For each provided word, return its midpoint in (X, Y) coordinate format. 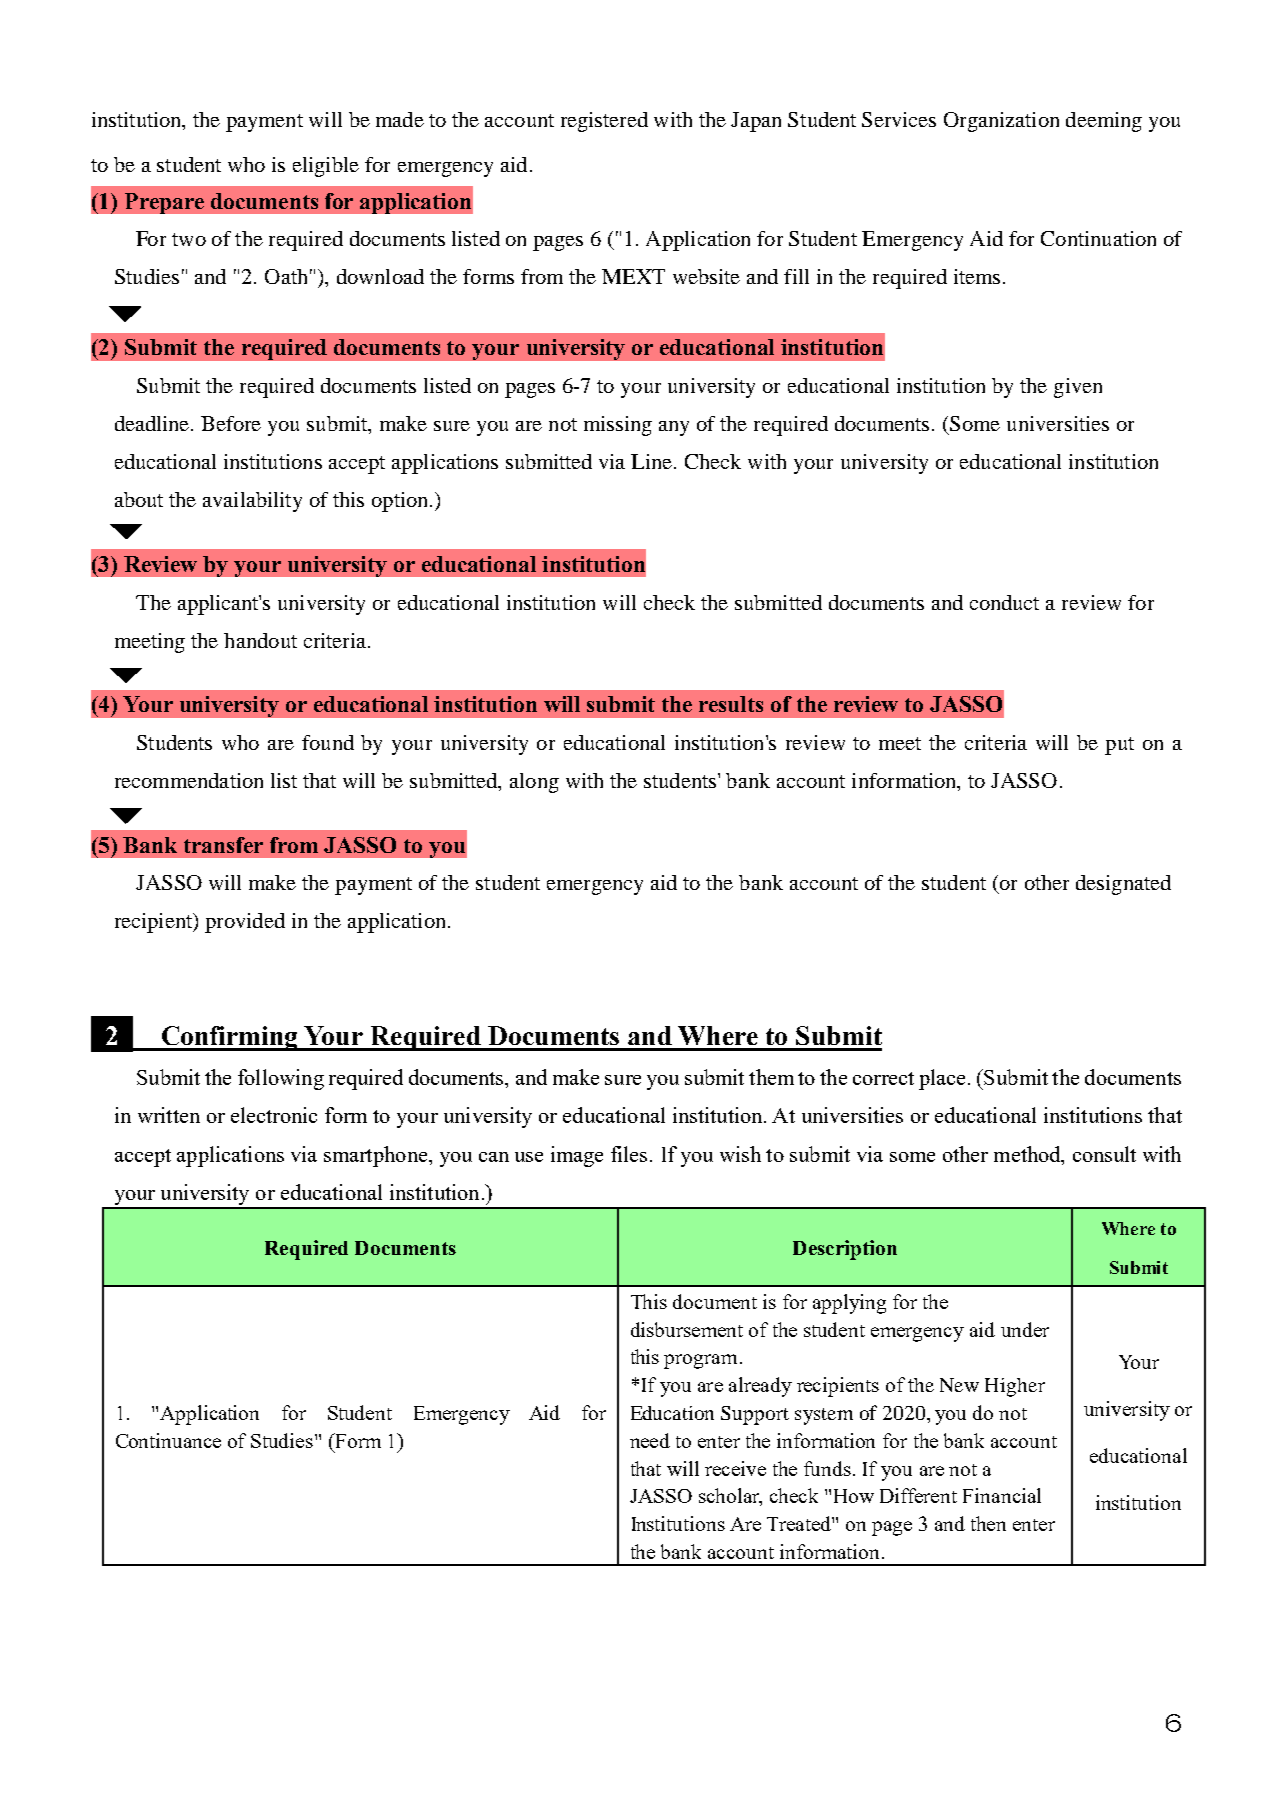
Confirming (230, 1038)
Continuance (168, 1440)
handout (260, 640)
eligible (326, 167)
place (942, 1079)
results (731, 704)
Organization (1001, 122)
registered (604, 122)
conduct (1004, 602)
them (771, 1077)
